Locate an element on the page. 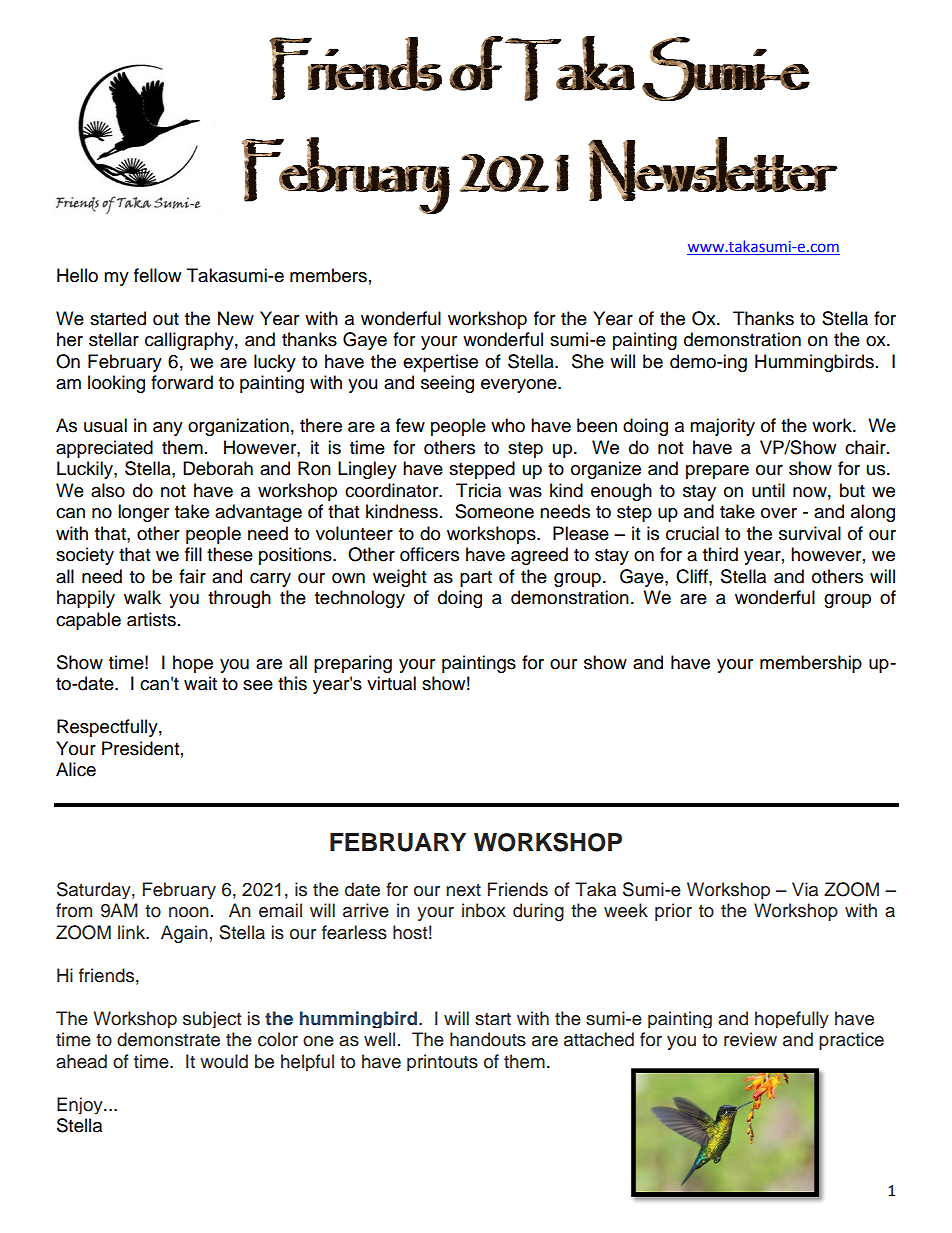  third is located at coordinates (720, 554).
